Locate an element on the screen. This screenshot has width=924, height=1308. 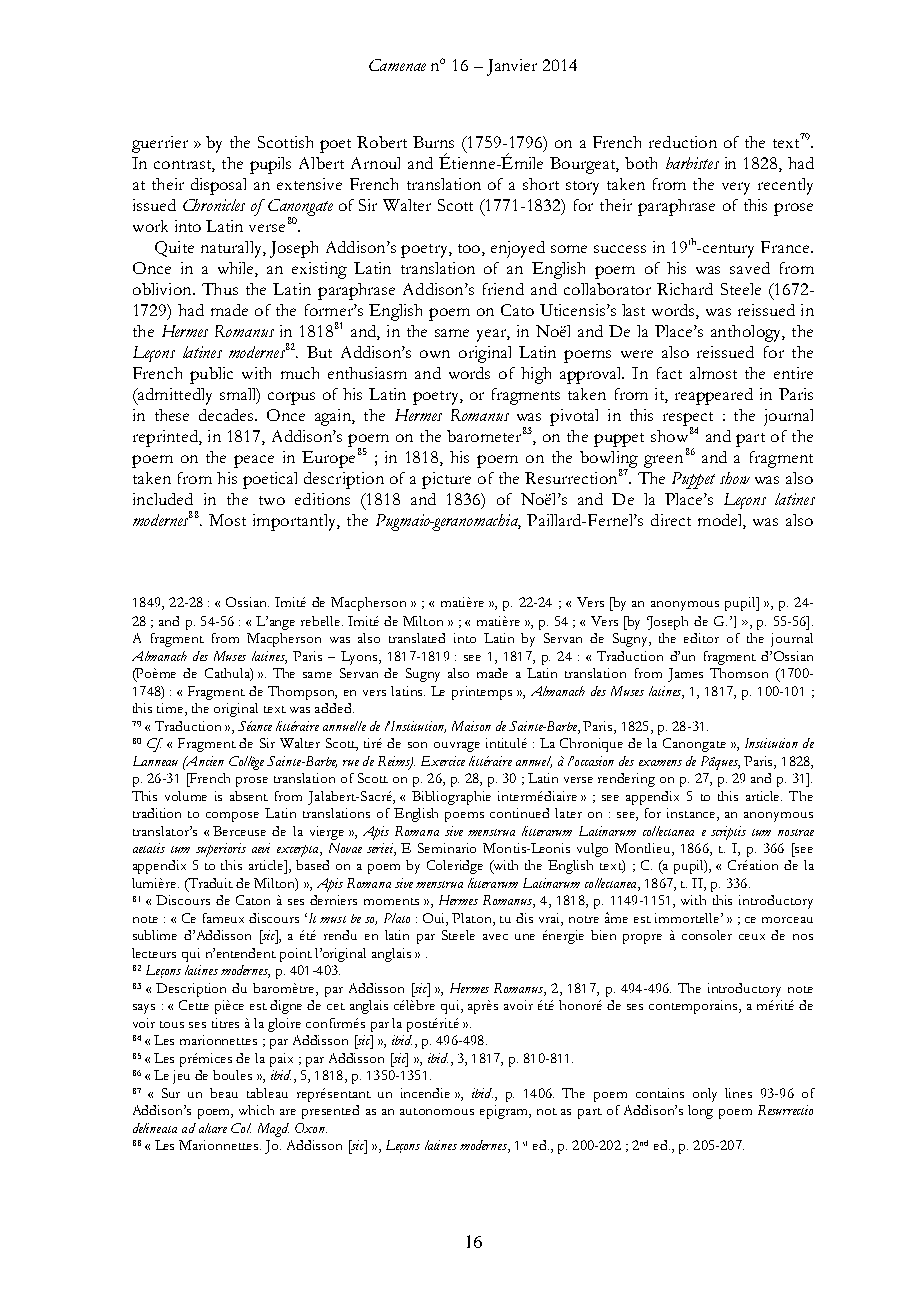
beau is located at coordinates (224, 1093).
